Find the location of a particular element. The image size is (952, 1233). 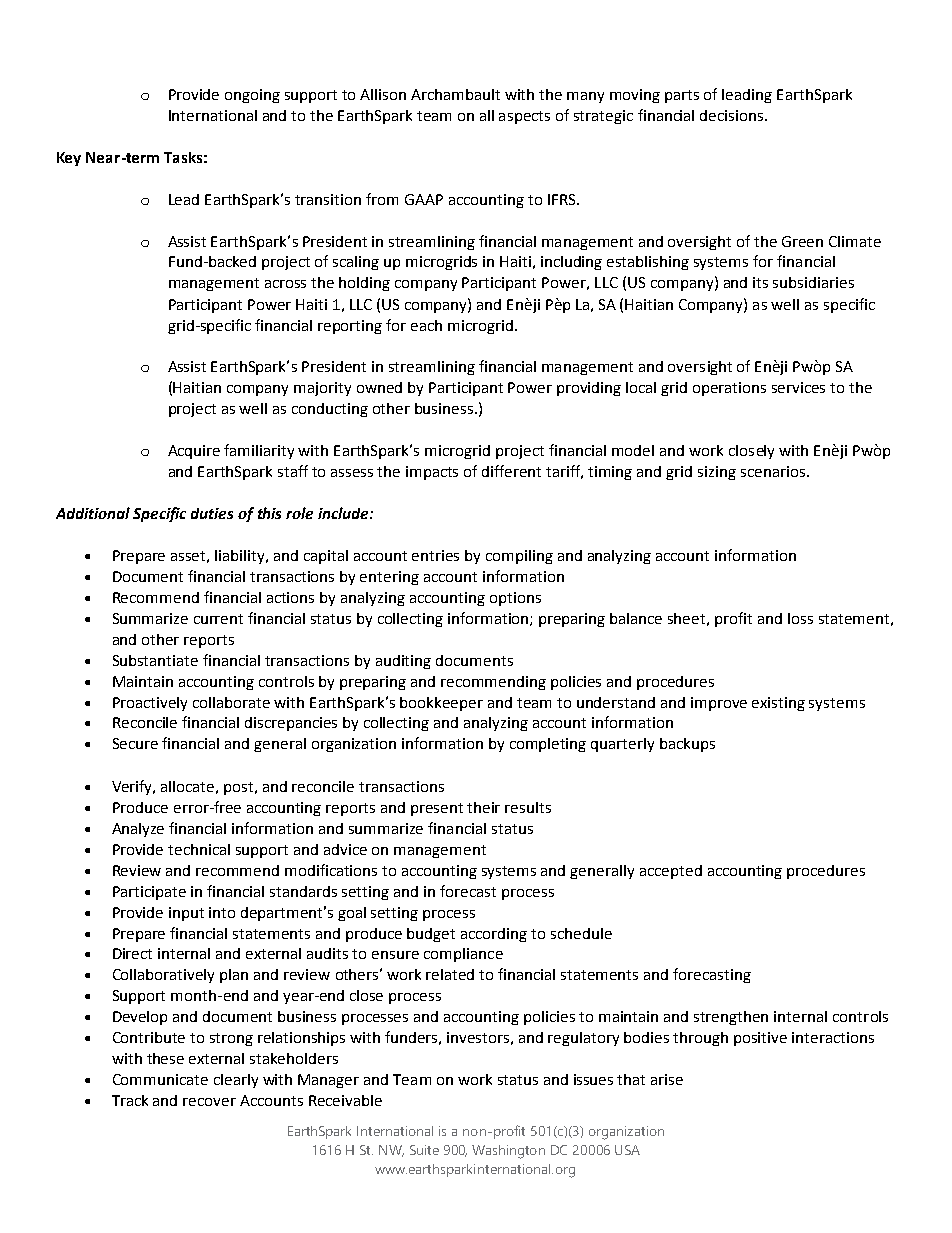

decisions is located at coordinates (733, 115).
